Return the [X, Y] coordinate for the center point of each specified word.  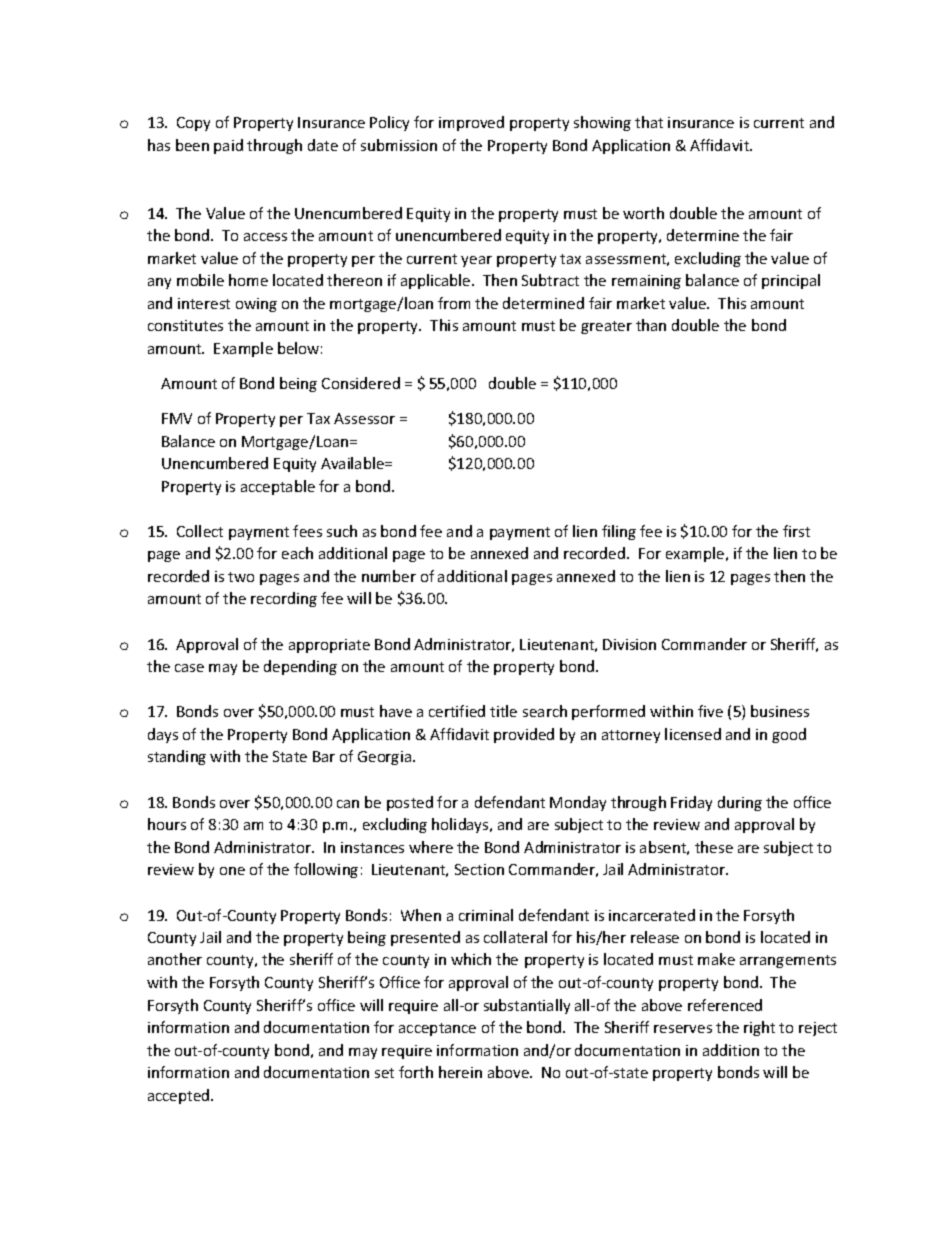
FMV [177, 418]
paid [228, 146]
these [714, 847]
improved [471, 123]
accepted [180, 1096]
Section [479, 869]
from [454, 303]
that [649, 122]
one [232, 871]
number [389, 576]
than [651, 325]
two [241, 577]
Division [629, 644]
